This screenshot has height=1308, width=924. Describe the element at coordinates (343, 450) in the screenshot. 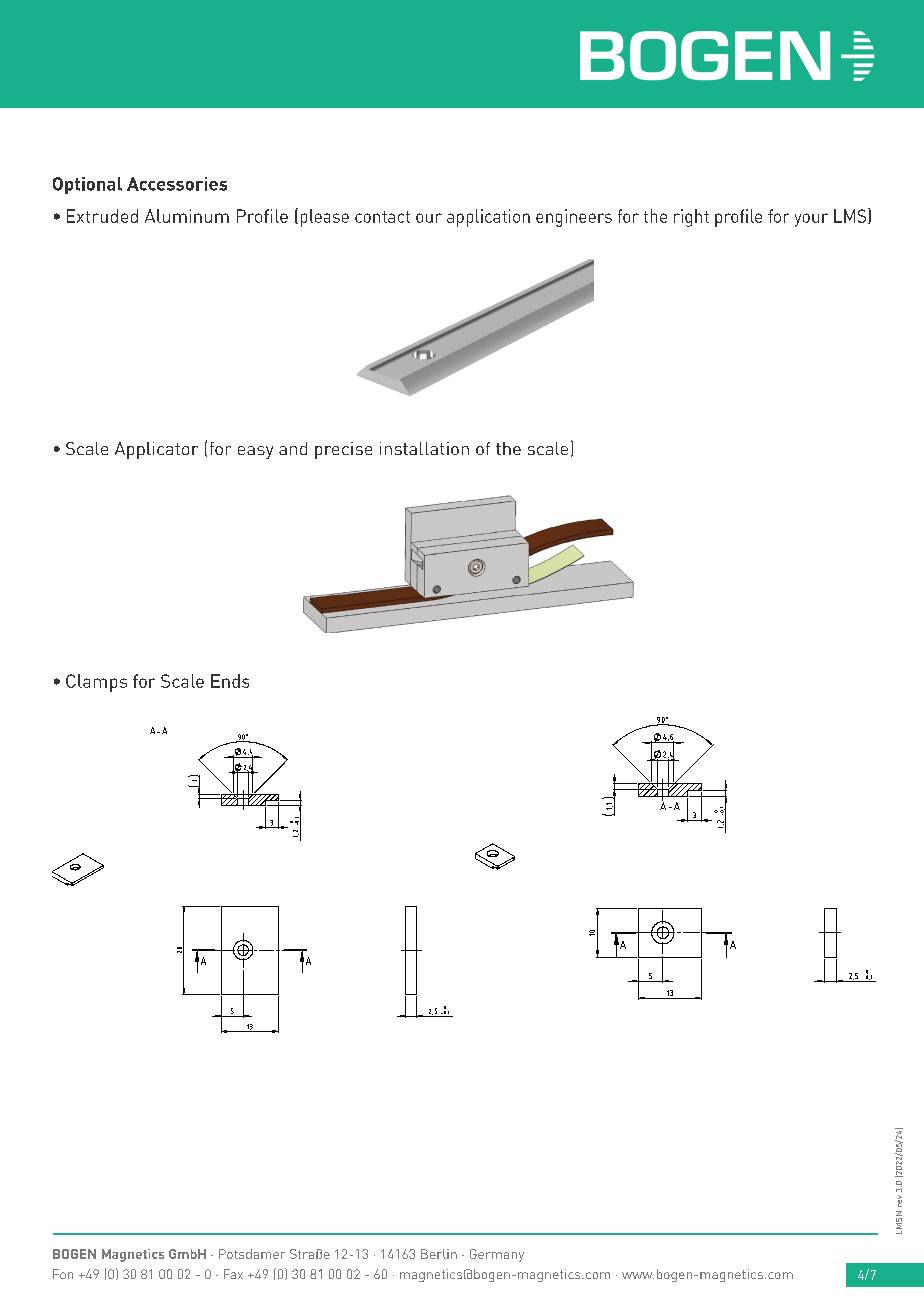

I see `precise` at that location.
